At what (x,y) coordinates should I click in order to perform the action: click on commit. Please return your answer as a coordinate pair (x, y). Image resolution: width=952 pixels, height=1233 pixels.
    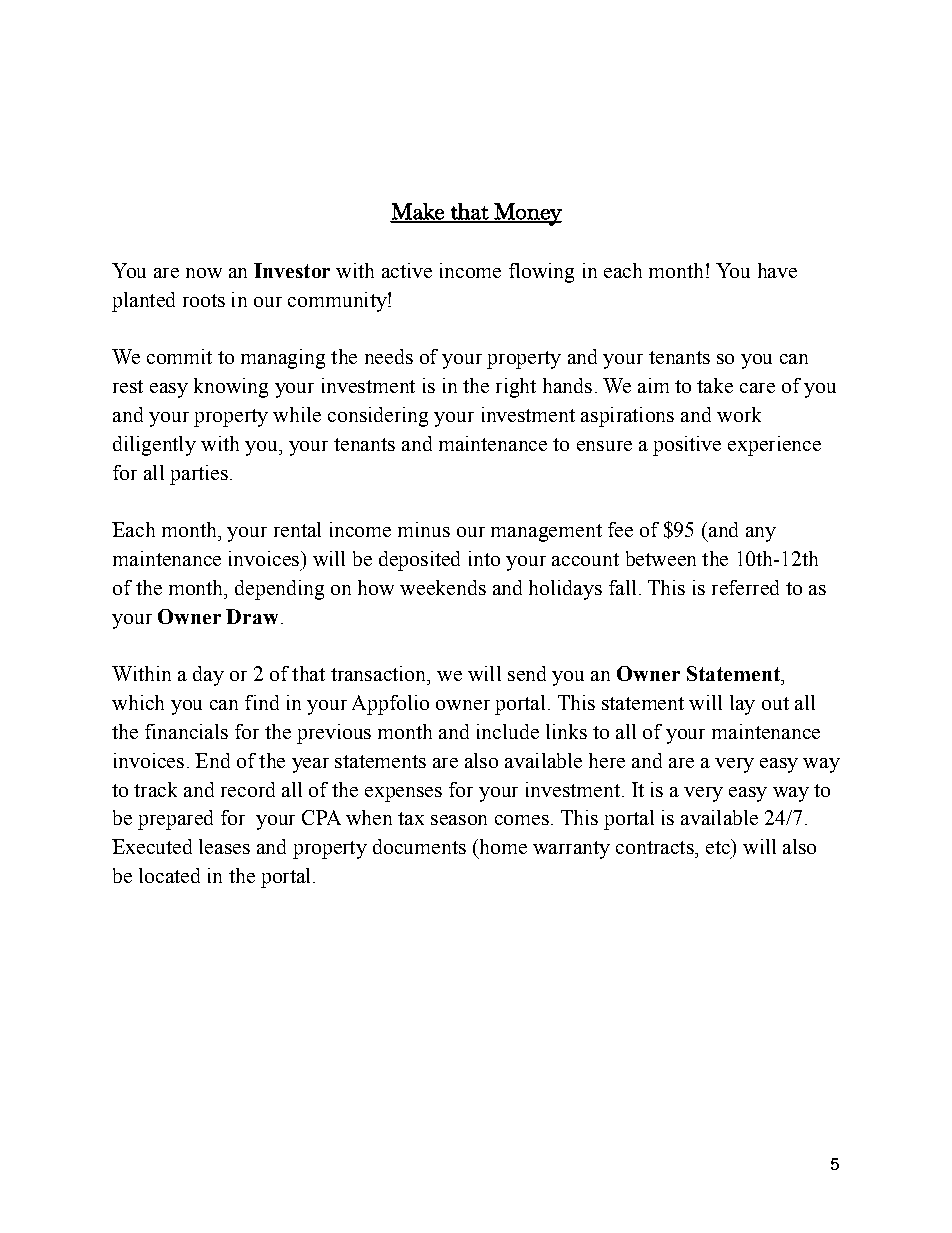
    Looking at the image, I should click on (179, 356).
